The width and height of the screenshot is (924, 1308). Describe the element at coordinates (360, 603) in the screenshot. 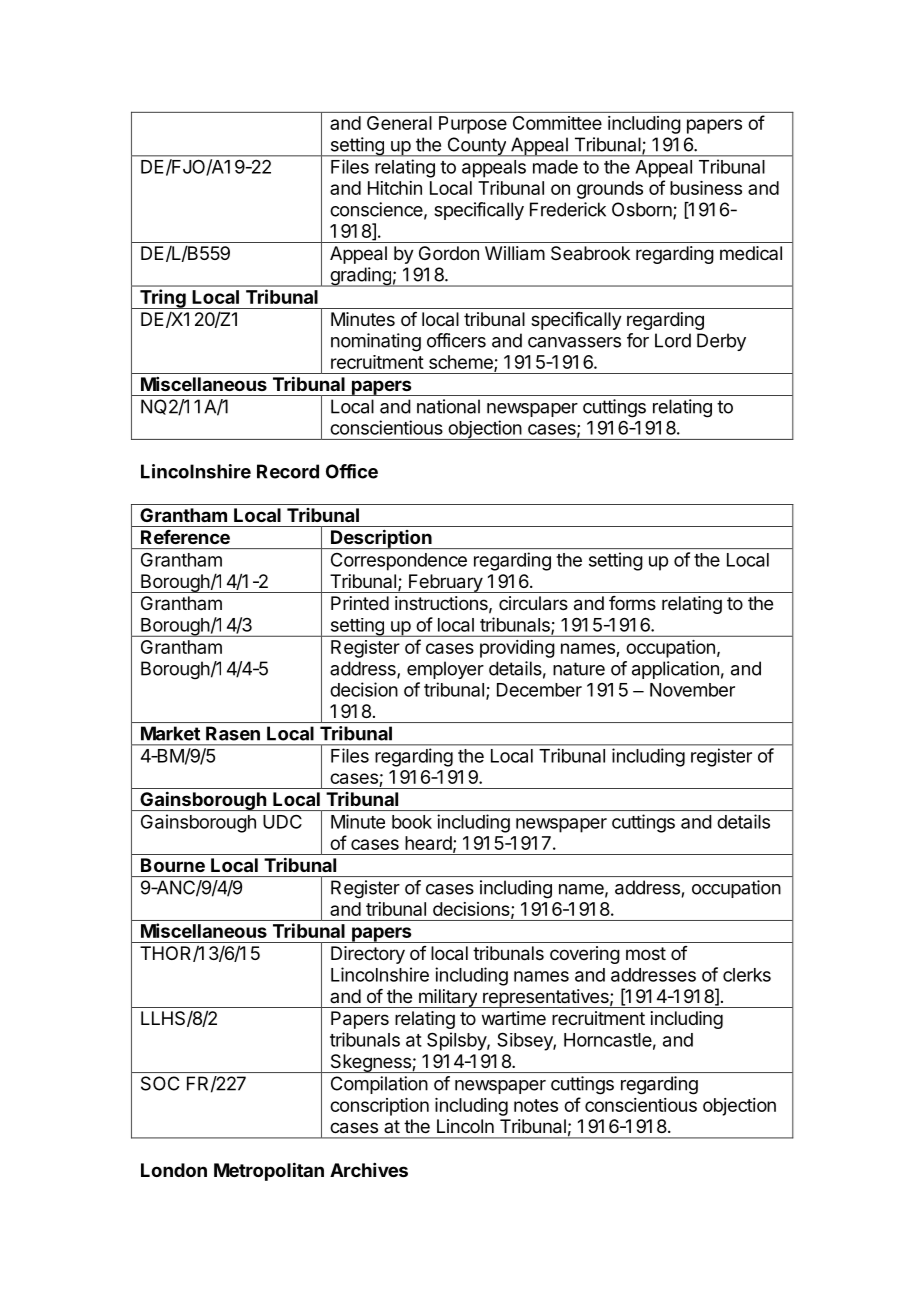

I see `Printed` at that location.
